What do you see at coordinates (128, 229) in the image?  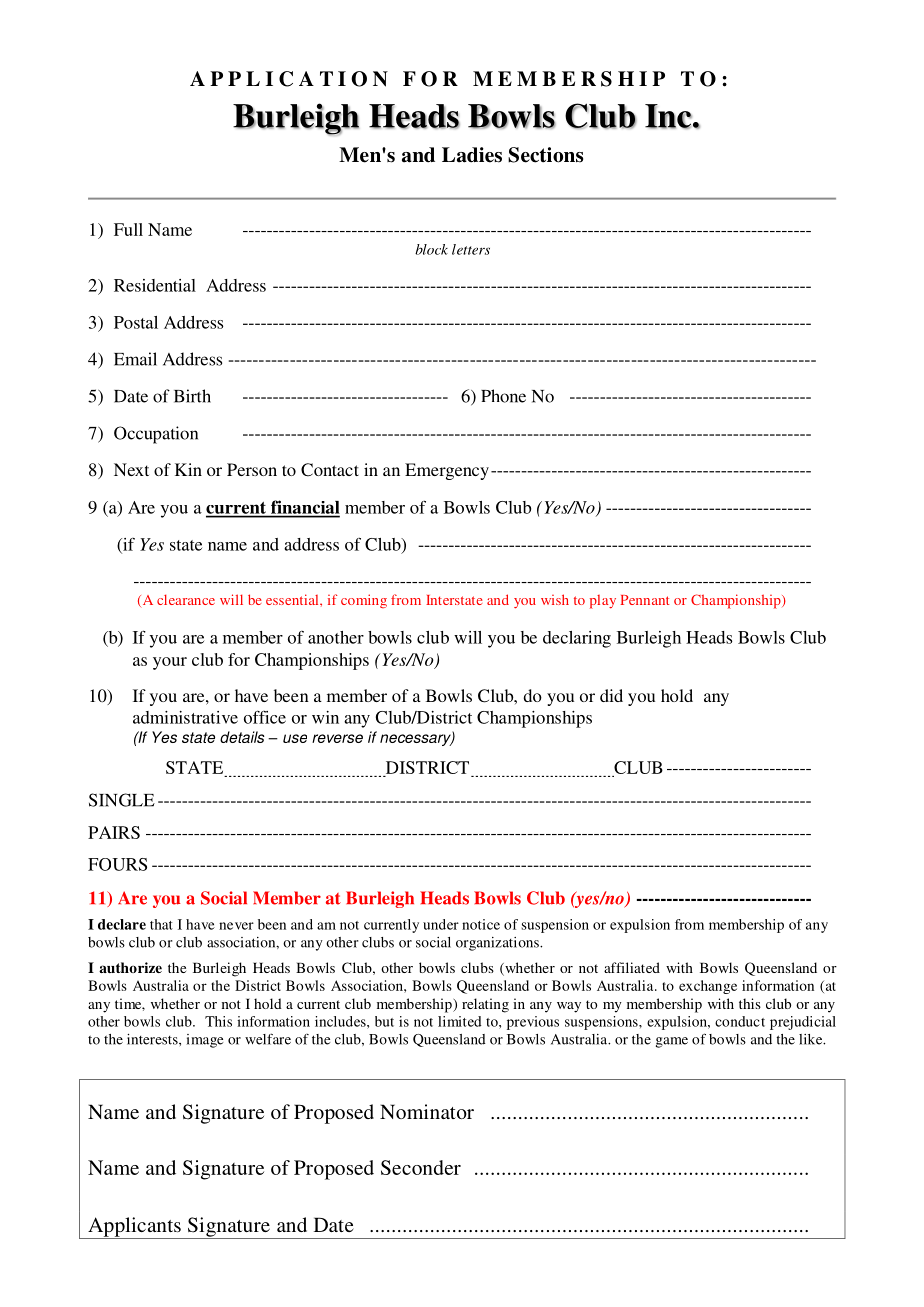 I see `Full` at bounding box center [128, 229].
